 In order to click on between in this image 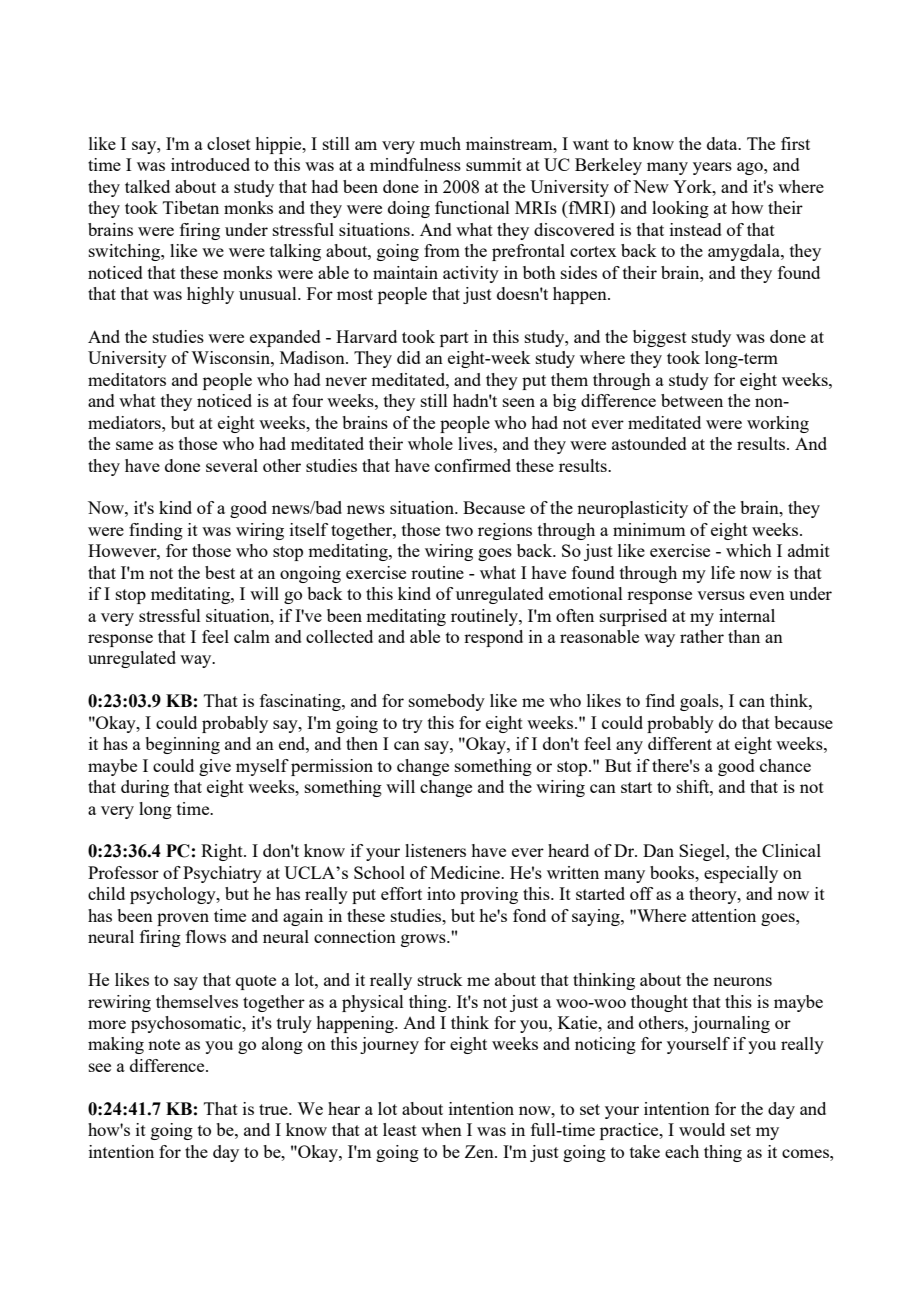, I will do `click(692, 400)`.
